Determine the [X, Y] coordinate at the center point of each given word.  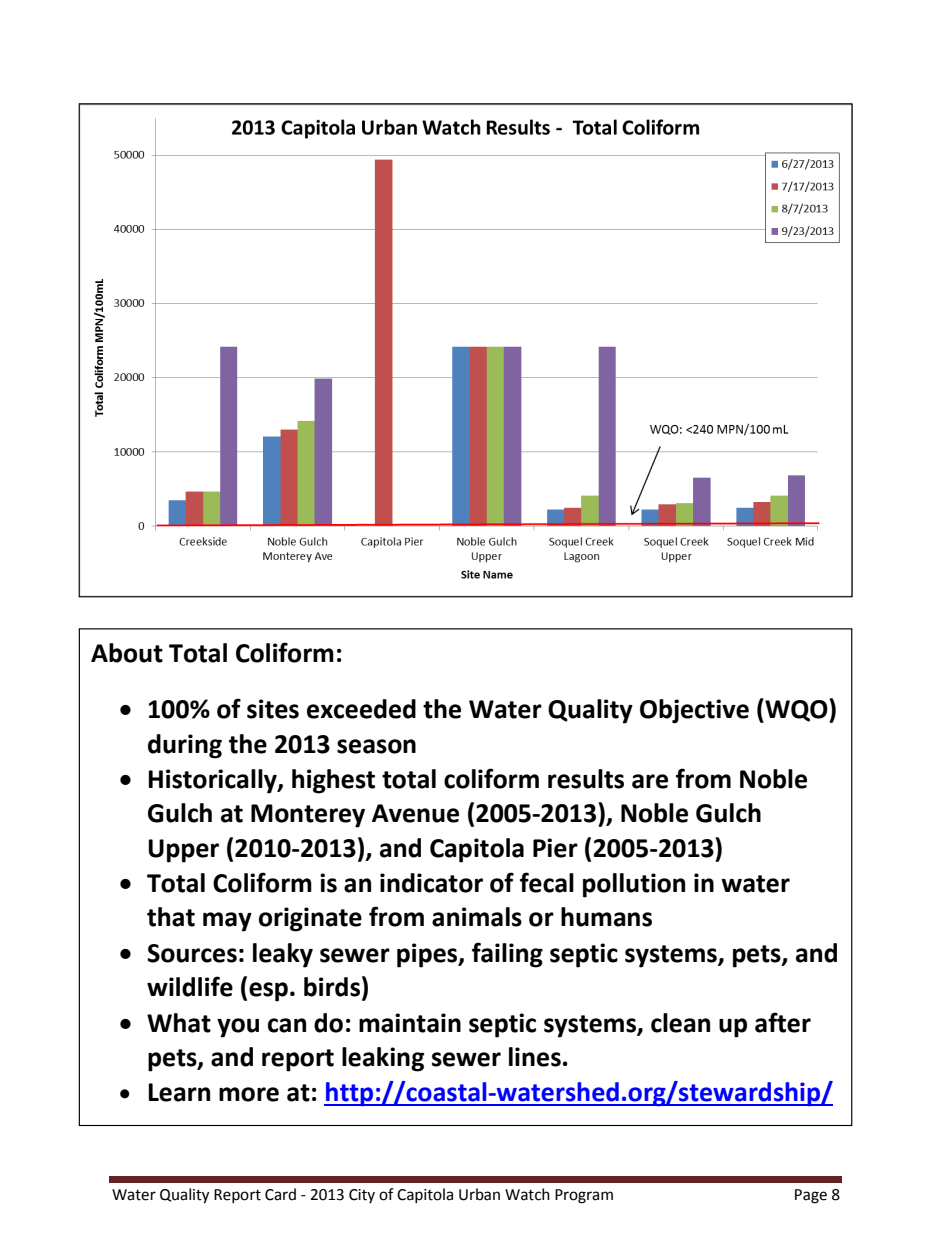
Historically [213, 781]
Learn [179, 1092]
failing [507, 955]
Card [280, 1194]
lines [535, 1057]
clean [680, 1023]
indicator [431, 883]
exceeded [361, 709]
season [376, 746]
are [650, 781]
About [127, 653]
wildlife [190, 986]
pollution [634, 885]
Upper [183, 851]
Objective [694, 711]
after [783, 1022]
